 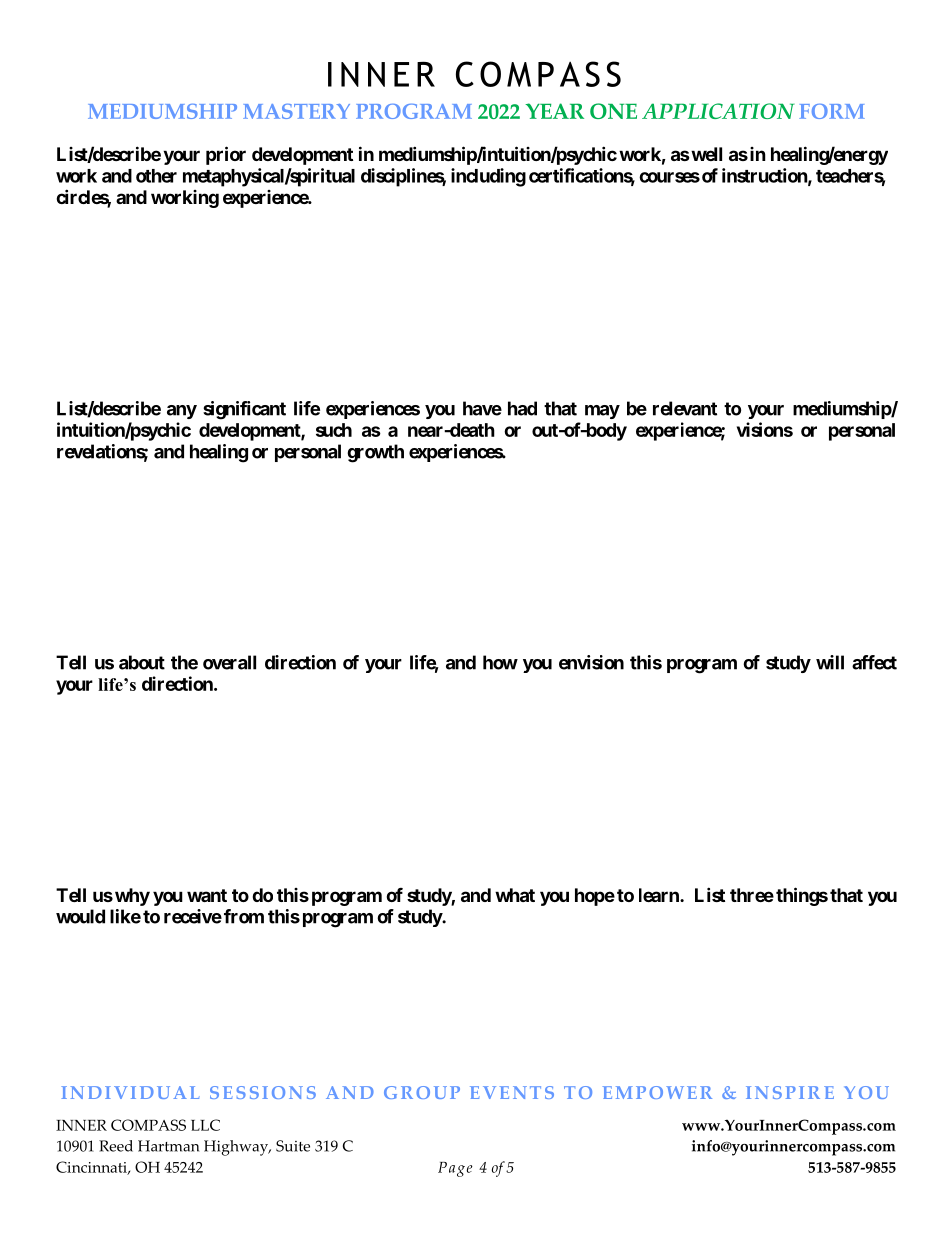 What do you see at coordinates (554, 111) in the screenshot?
I see `YEAR` at bounding box center [554, 111].
